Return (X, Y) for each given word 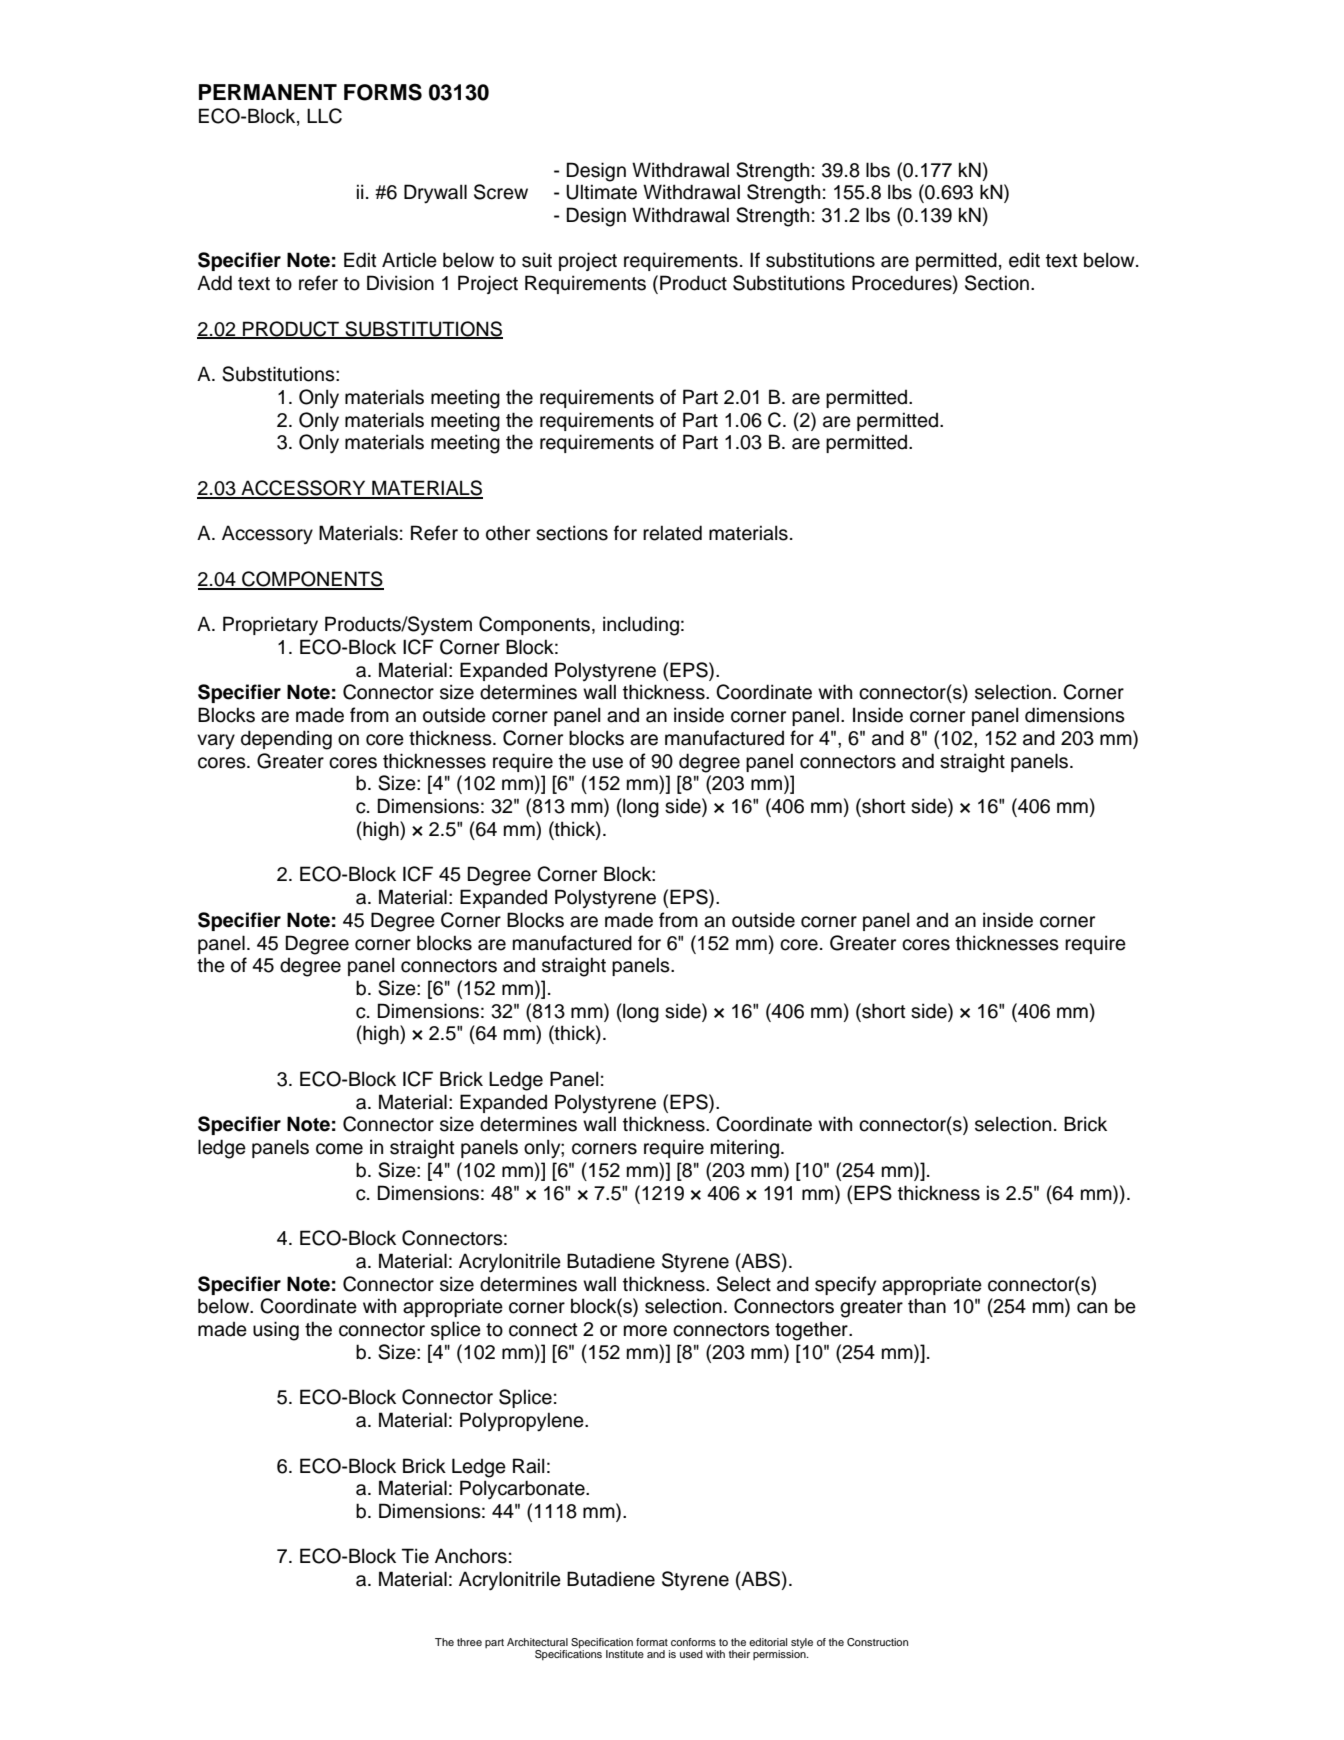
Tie (415, 1556)
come (339, 1149)
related (672, 533)
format (652, 1642)
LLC (324, 116)
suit (537, 260)
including (641, 626)
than (927, 1306)
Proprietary (270, 626)
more (645, 1331)
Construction (877, 1642)
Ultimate (601, 192)
